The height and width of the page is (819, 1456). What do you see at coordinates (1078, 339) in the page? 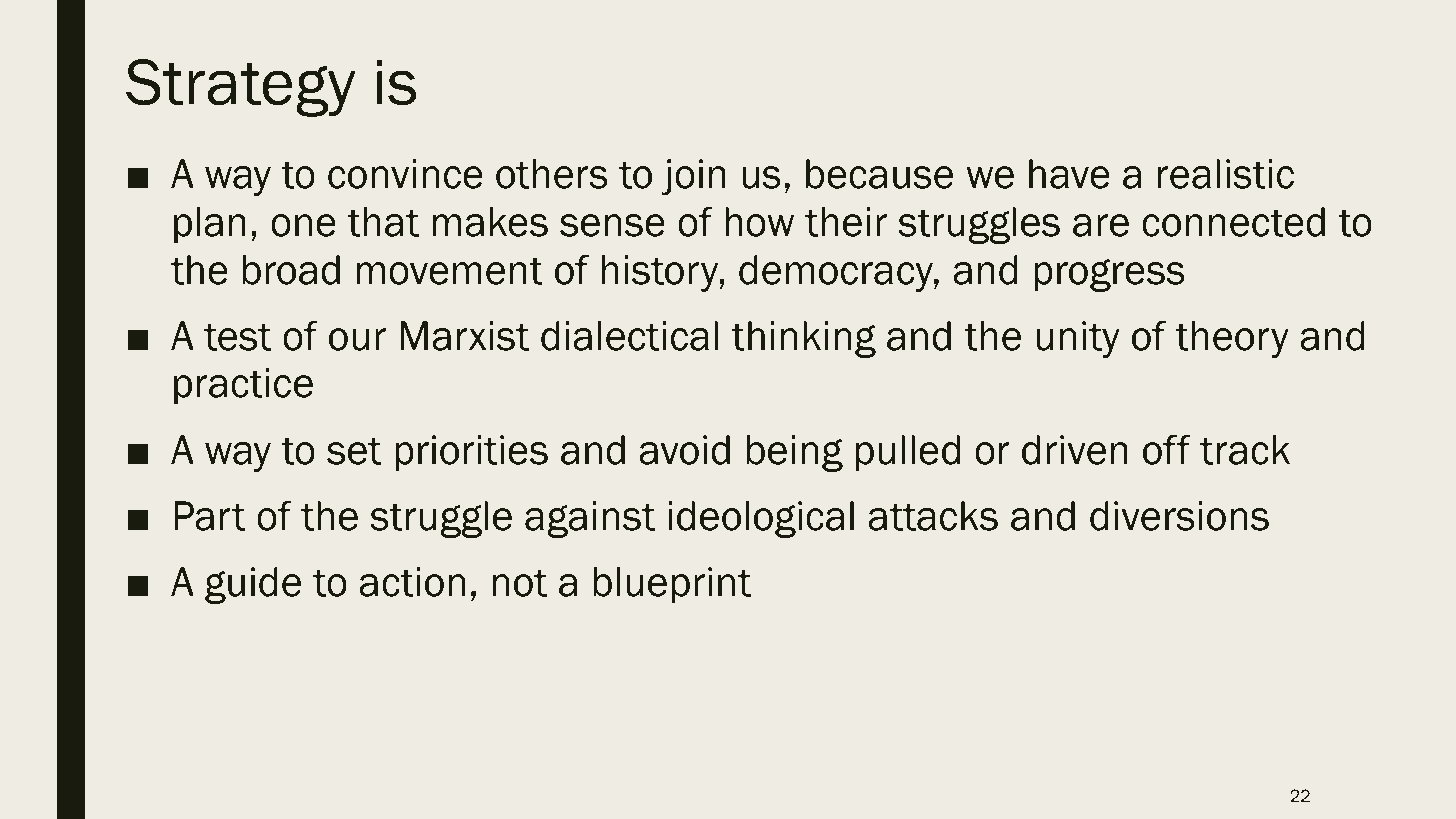
I see `unity` at bounding box center [1078, 339].
